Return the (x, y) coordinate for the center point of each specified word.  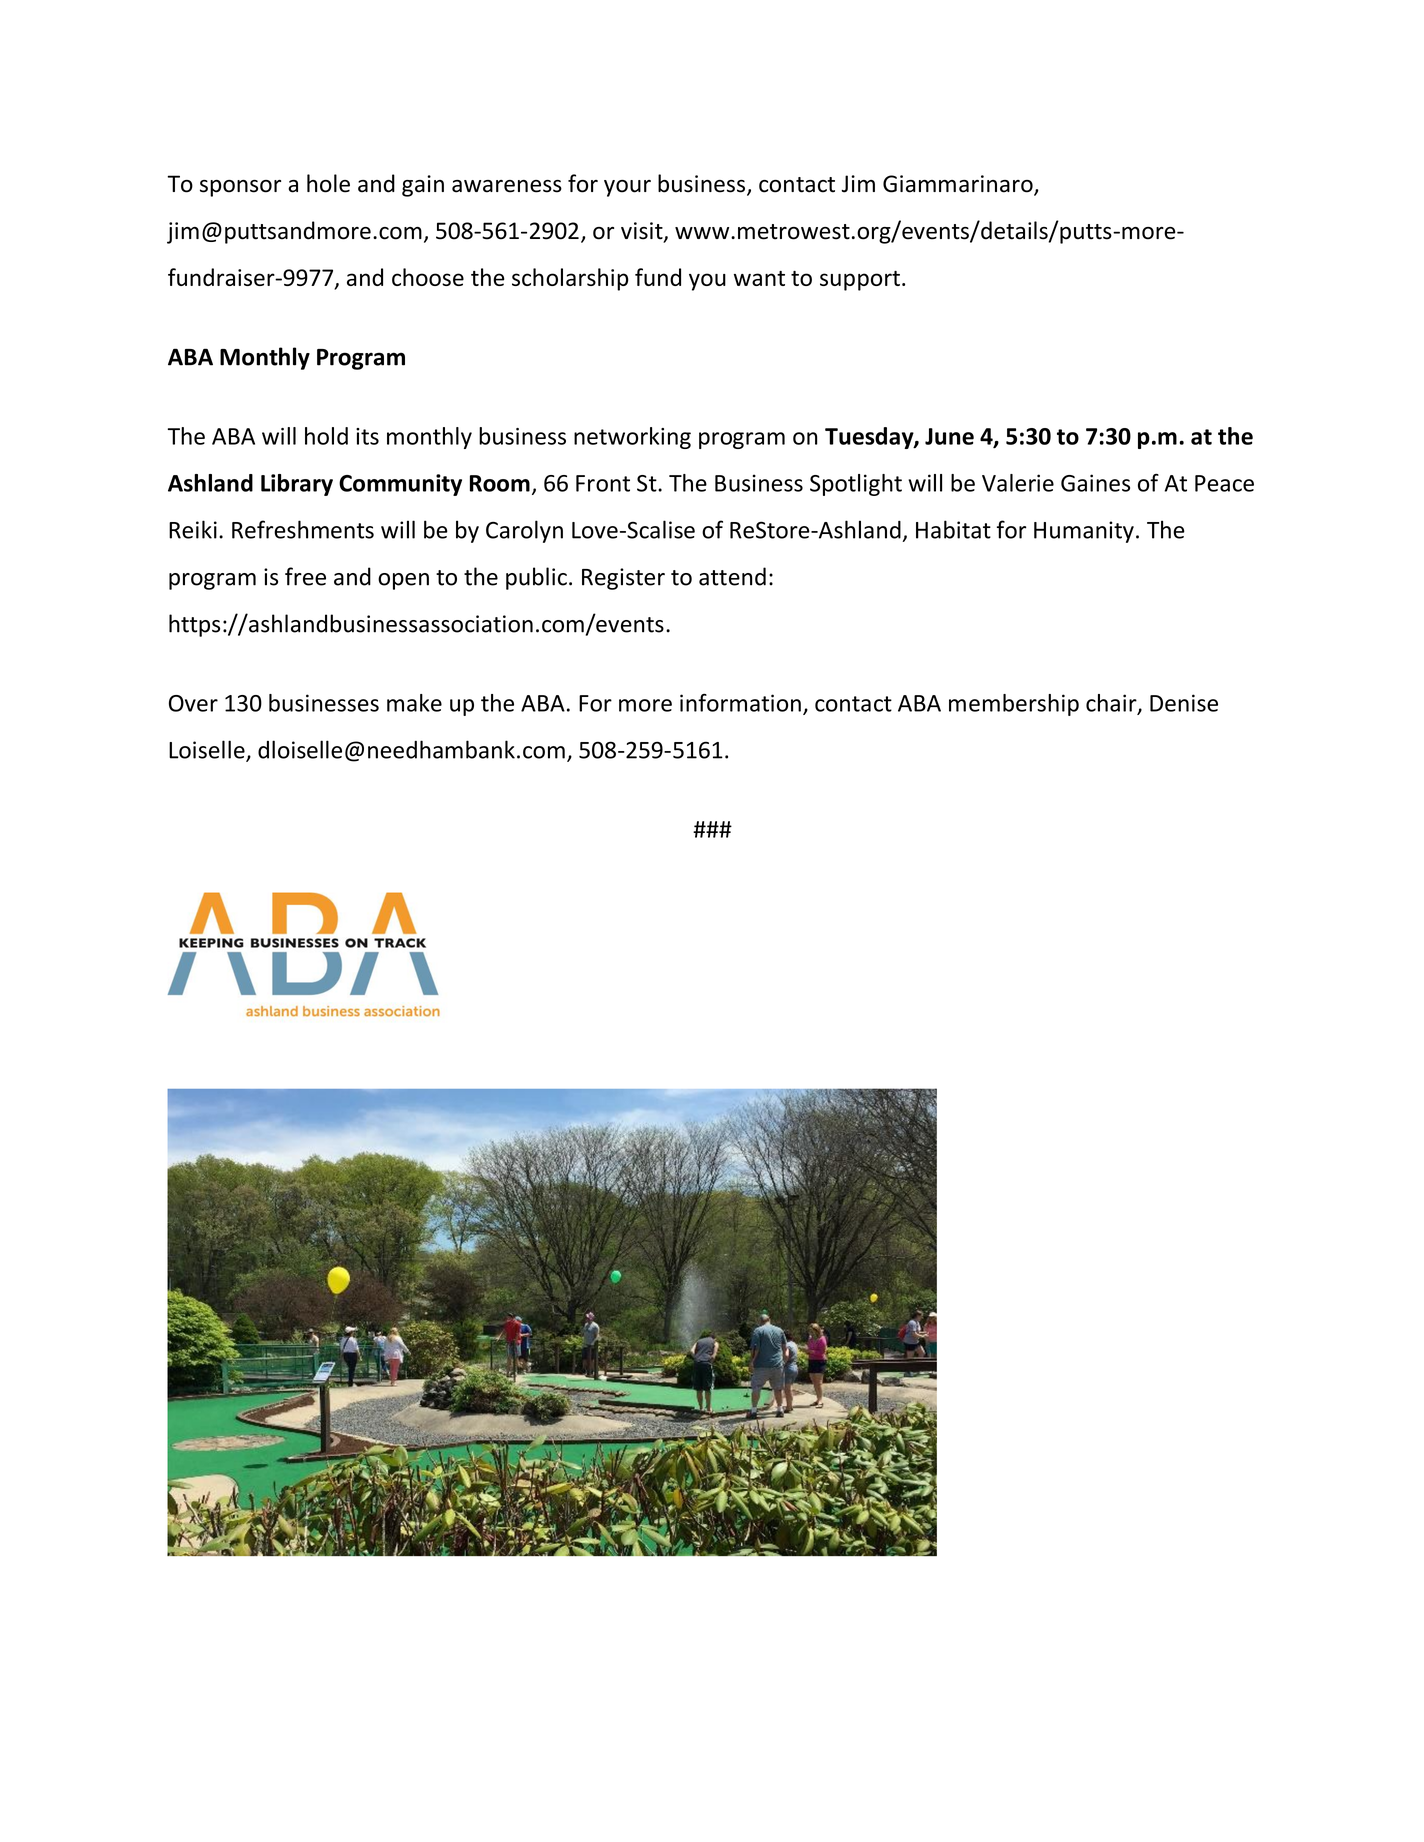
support (860, 281)
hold (326, 436)
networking (632, 438)
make (414, 703)
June (949, 436)
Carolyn (524, 531)
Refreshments (303, 529)
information (740, 703)
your (627, 188)
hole (328, 183)
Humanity (1084, 532)
